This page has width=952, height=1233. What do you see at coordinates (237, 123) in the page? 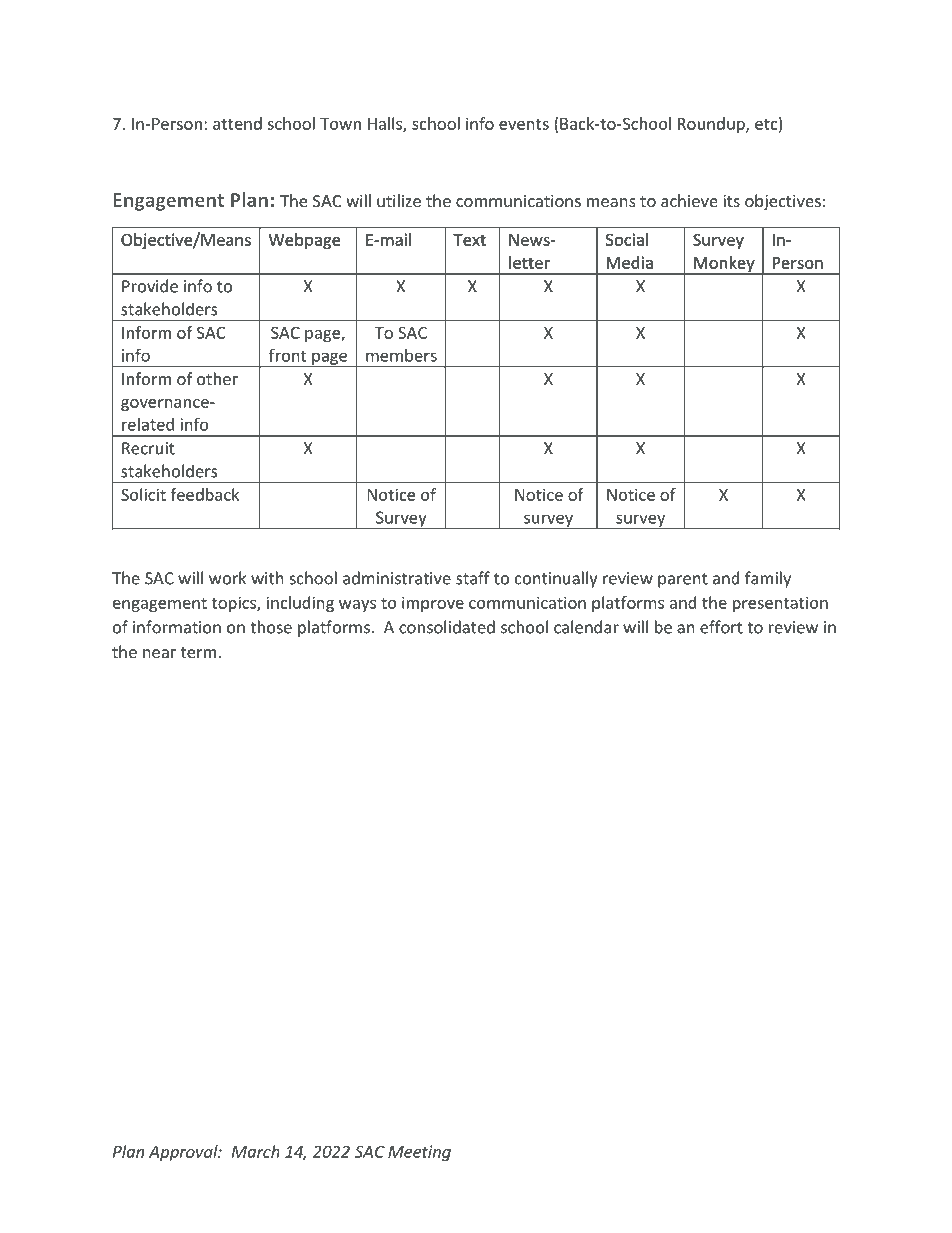
I see `attend` at bounding box center [237, 123].
